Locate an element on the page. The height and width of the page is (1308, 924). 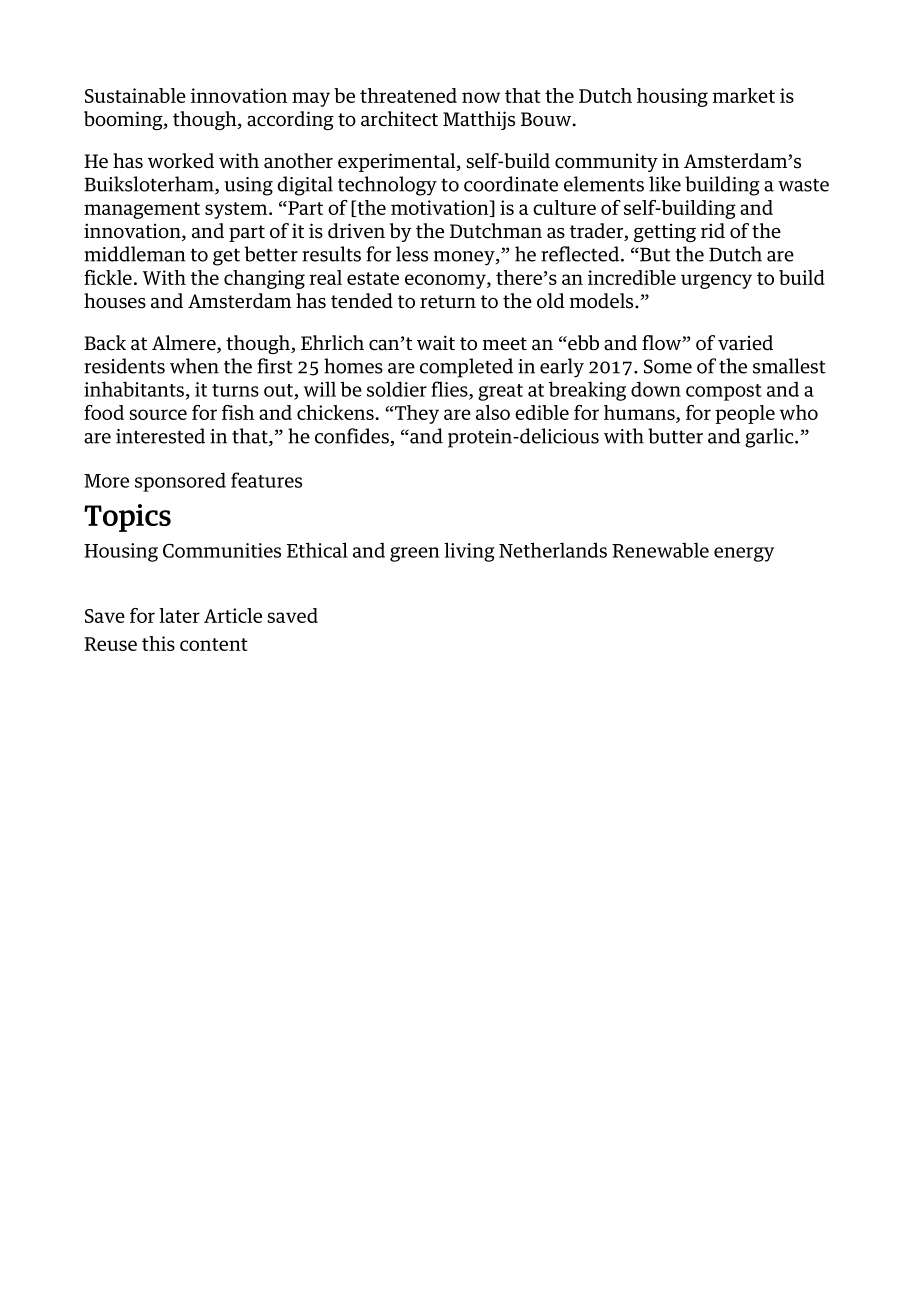
booming is located at coordinates (124, 120).
